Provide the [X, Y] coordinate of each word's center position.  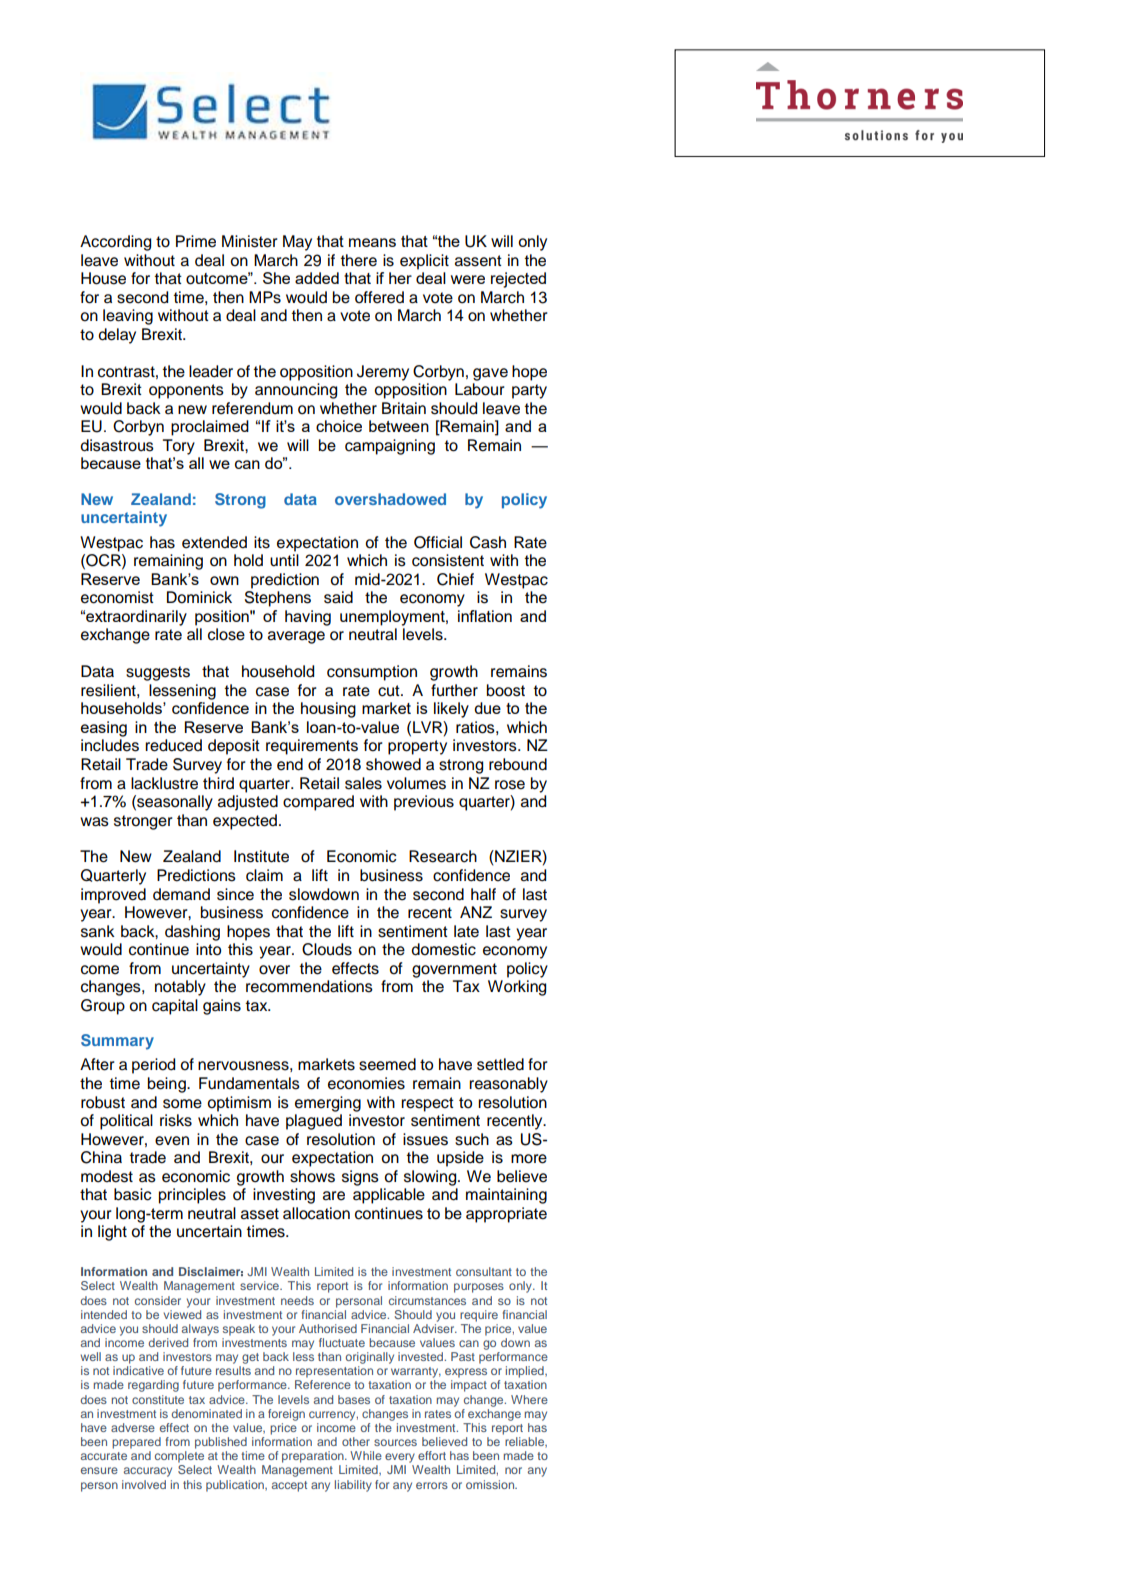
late [466, 931]
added [317, 278]
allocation [316, 1213]
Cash [488, 542]
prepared [136, 1443]
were [468, 279]
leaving [128, 317]
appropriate [506, 1215]
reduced [173, 745]
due [487, 708]
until [284, 560]
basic [133, 1194]
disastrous [117, 445]
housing [328, 710]
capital [175, 1007]
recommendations [309, 986]
